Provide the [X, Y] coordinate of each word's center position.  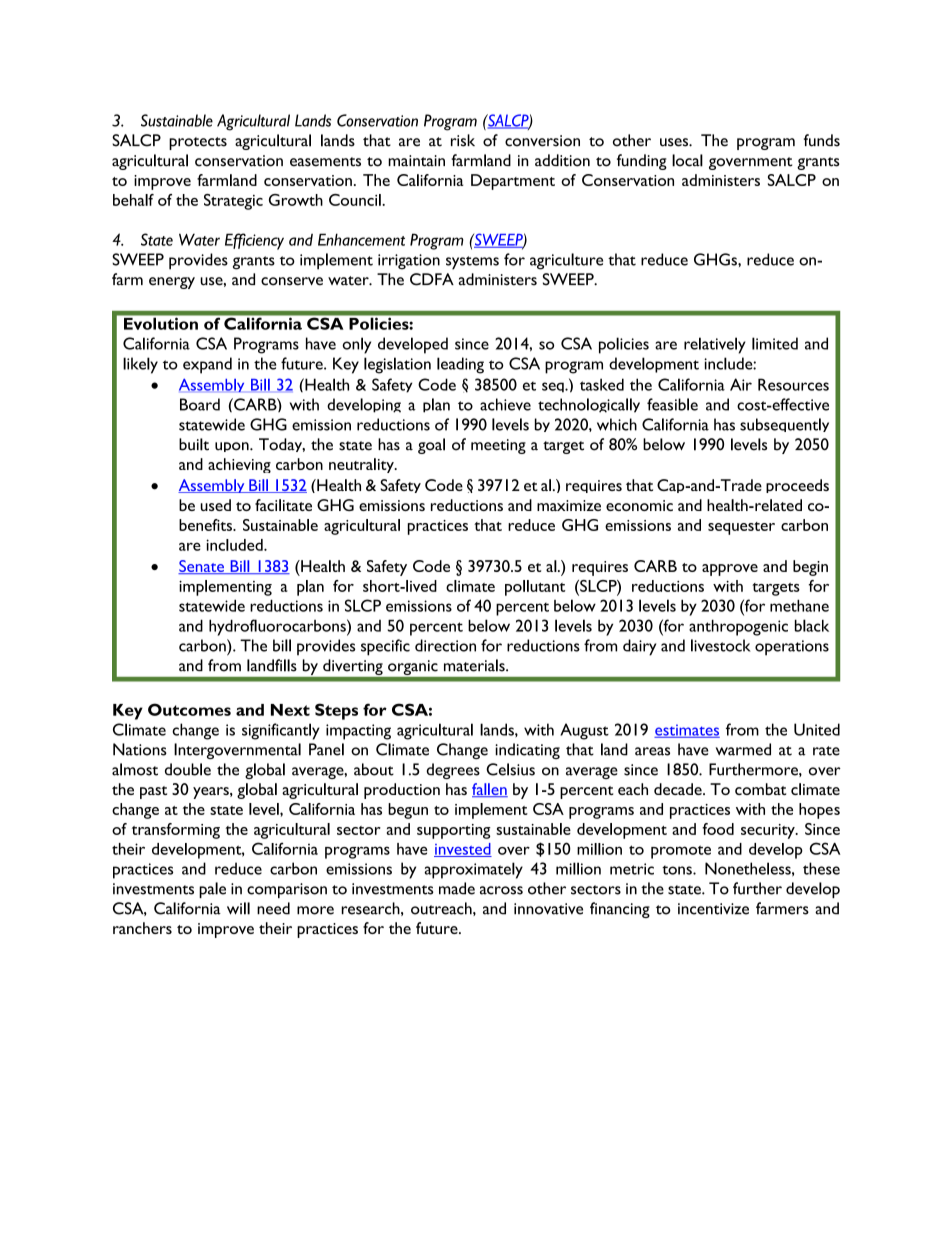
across [501, 890]
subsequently [784, 425]
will [238, 908]
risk [463, 140]
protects [198, 143]
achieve [505, 404]
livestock [721, 645]
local [687, 160]
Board [200, 404]
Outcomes [189, 709]
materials [475, 665]
